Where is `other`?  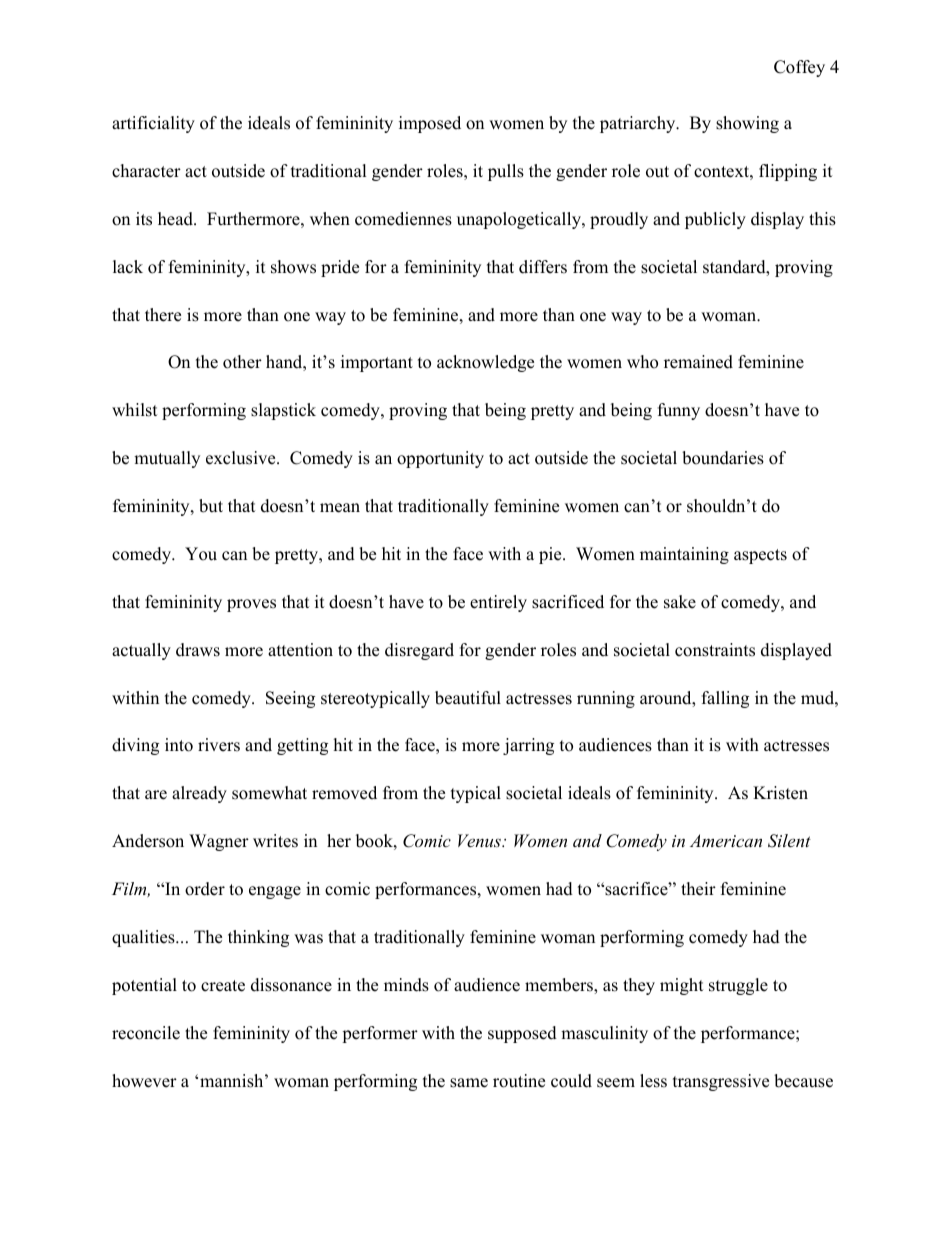
other is located at coordinates (242, 362).
